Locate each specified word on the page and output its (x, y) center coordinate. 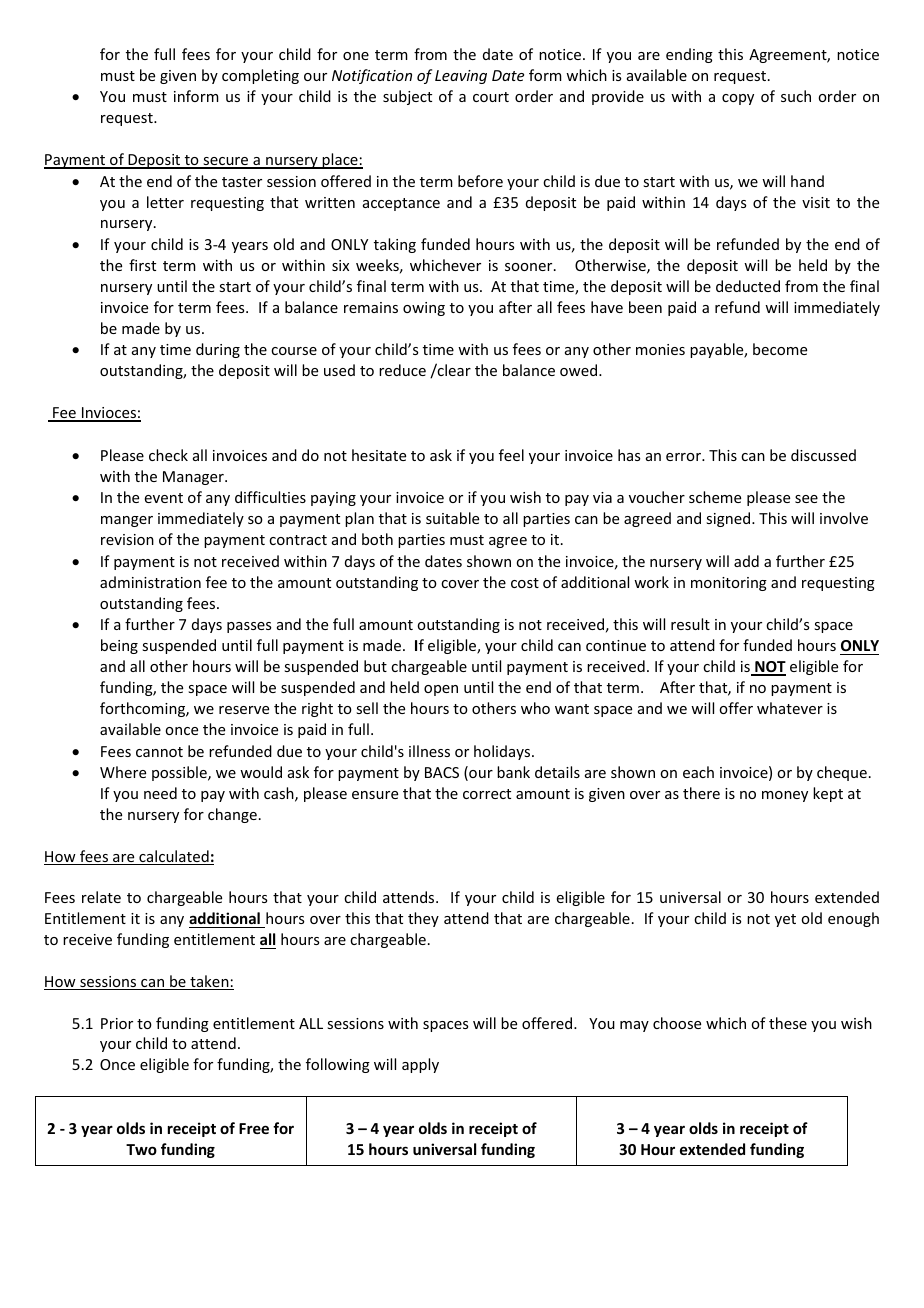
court (491, 97)
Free (254, 1128)
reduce (402, 370)
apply (420, 1065)
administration (150, 582)
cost (525, 583)
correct (487, 794)
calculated (174, 857)
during (218, 350)
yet (785, 920)
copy (738, 99)
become (780, 349)
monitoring (729, 584)
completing (260, 76)
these (788, 1023)
